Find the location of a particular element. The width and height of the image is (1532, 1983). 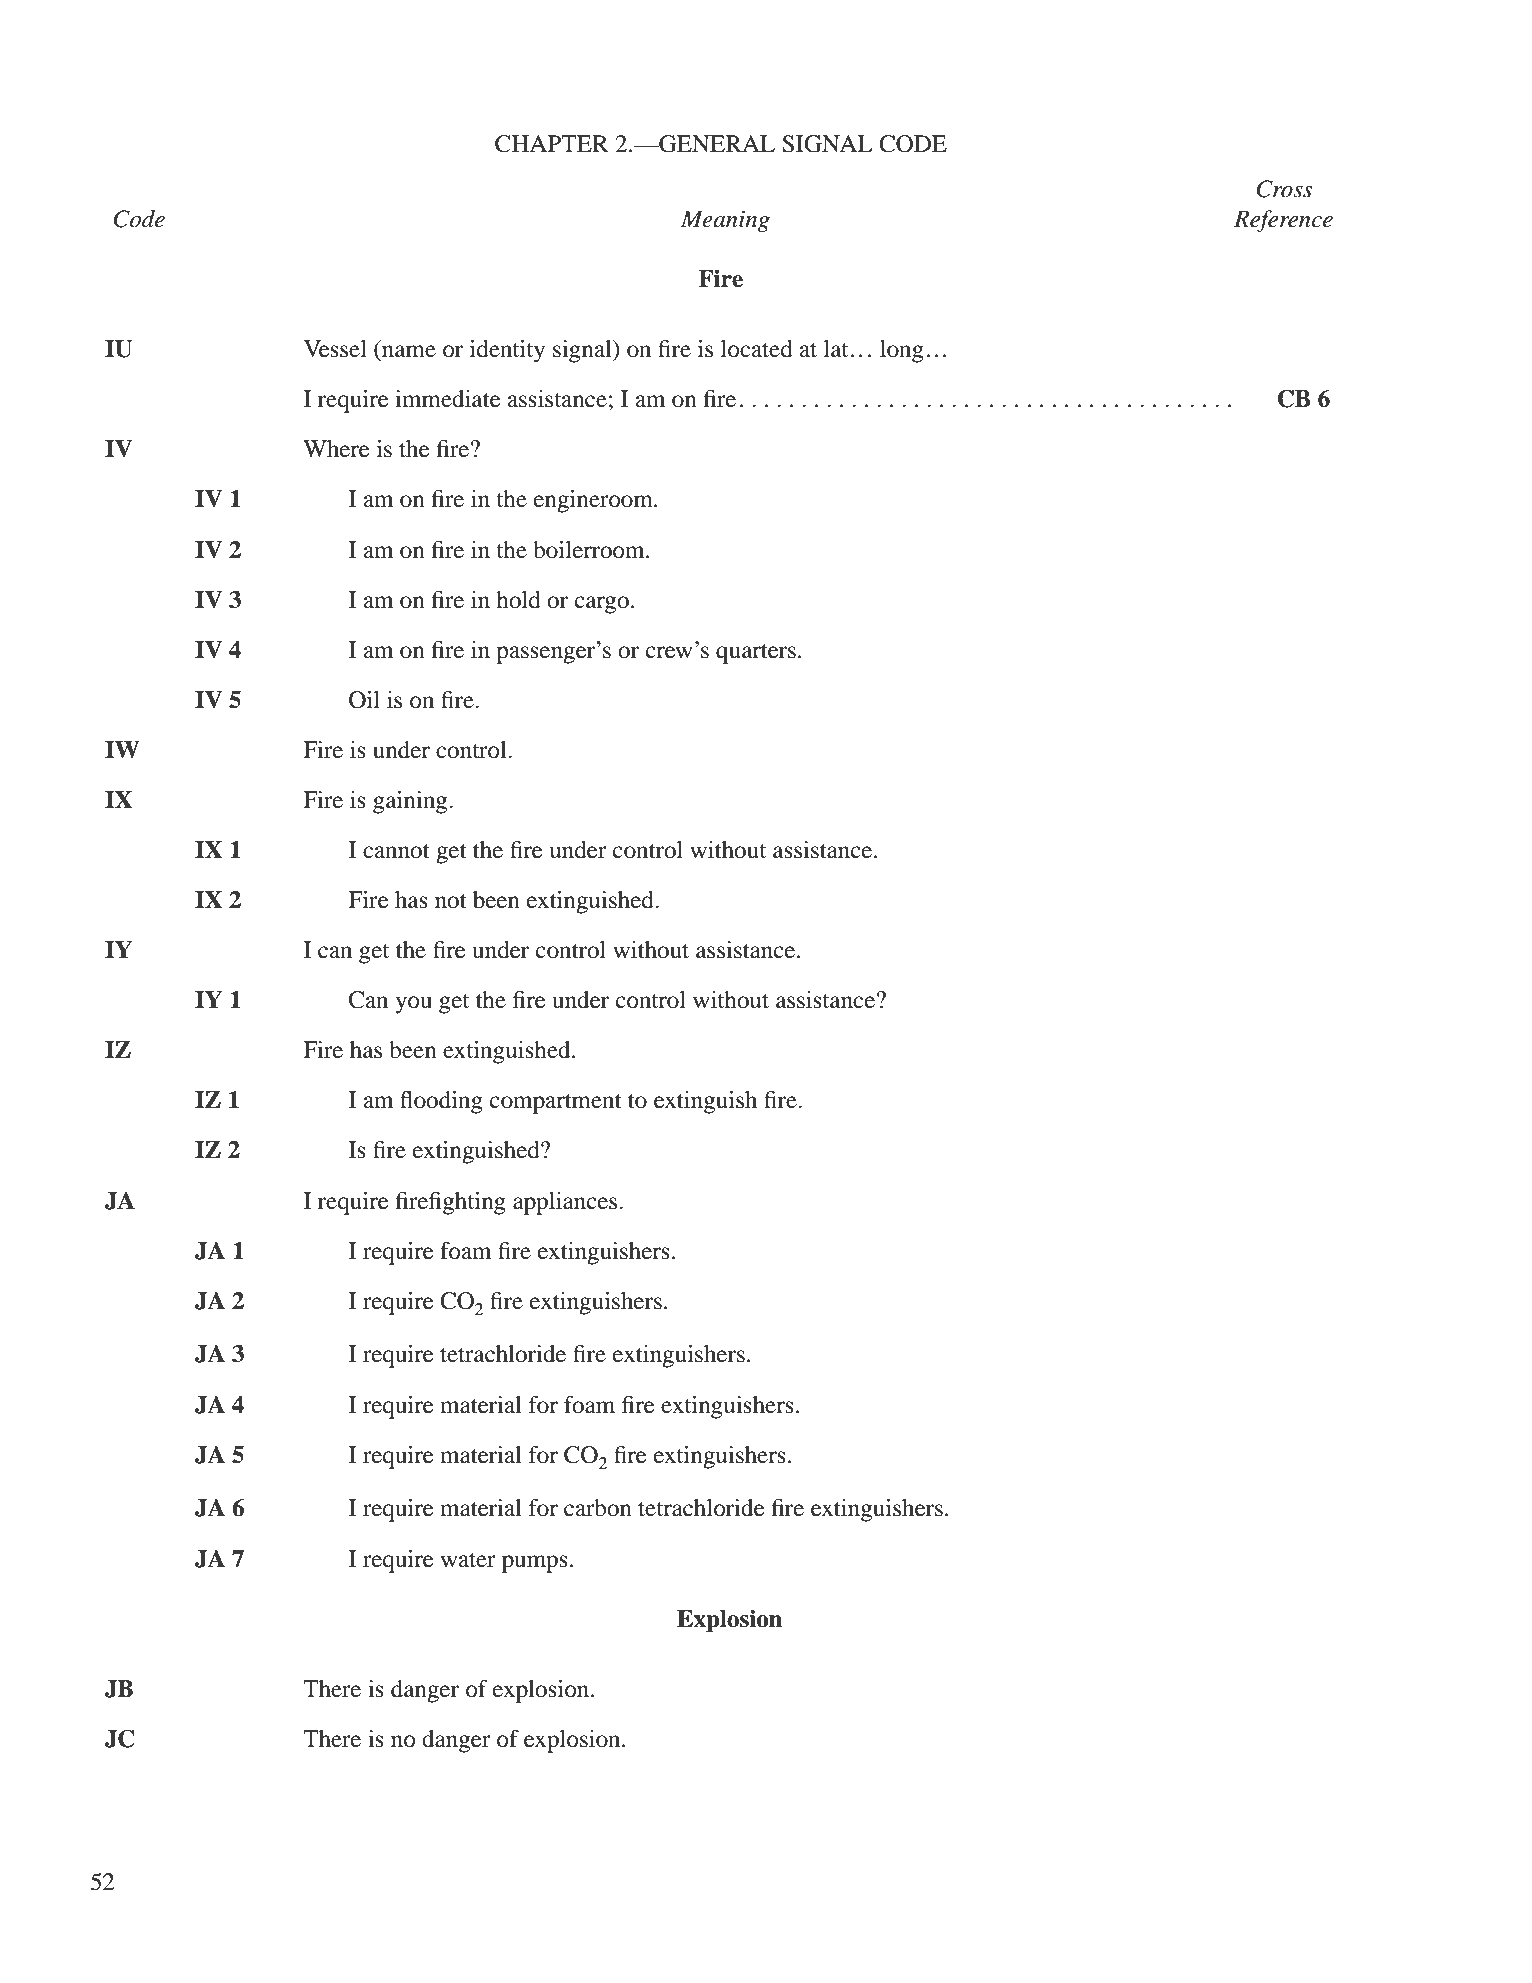

water is located at coordinates (468, 1560).
